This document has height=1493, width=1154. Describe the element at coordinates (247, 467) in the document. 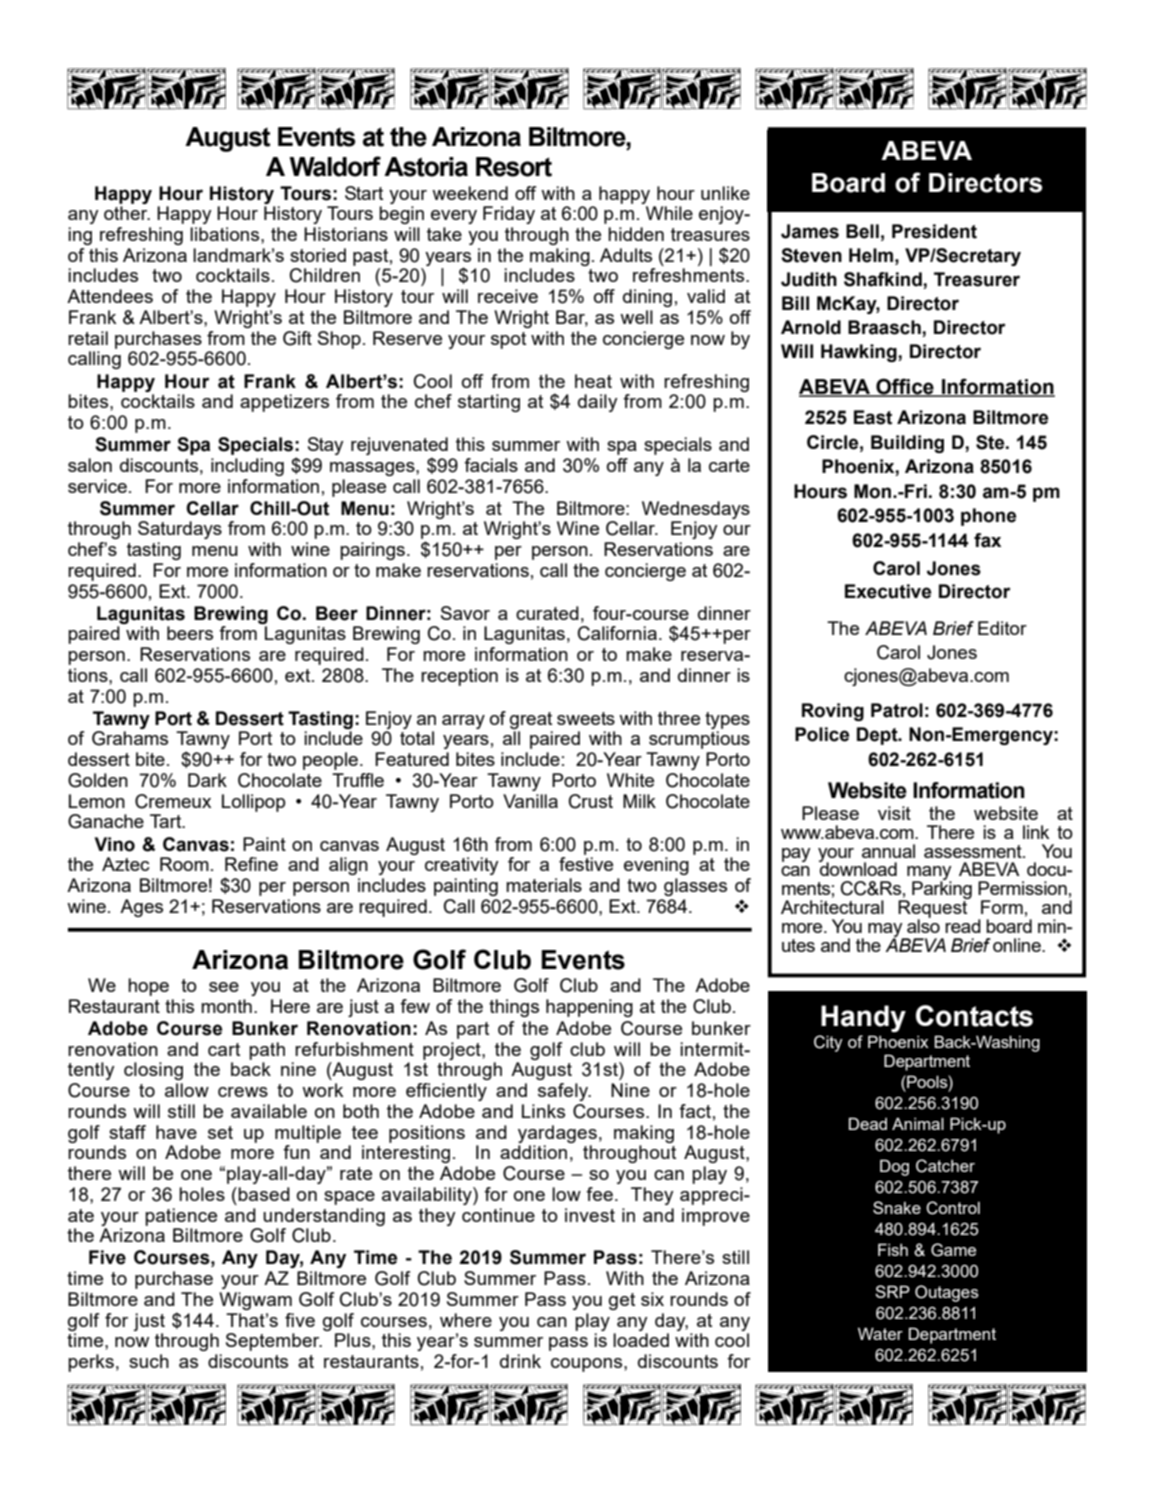

I see `including` at that location.
